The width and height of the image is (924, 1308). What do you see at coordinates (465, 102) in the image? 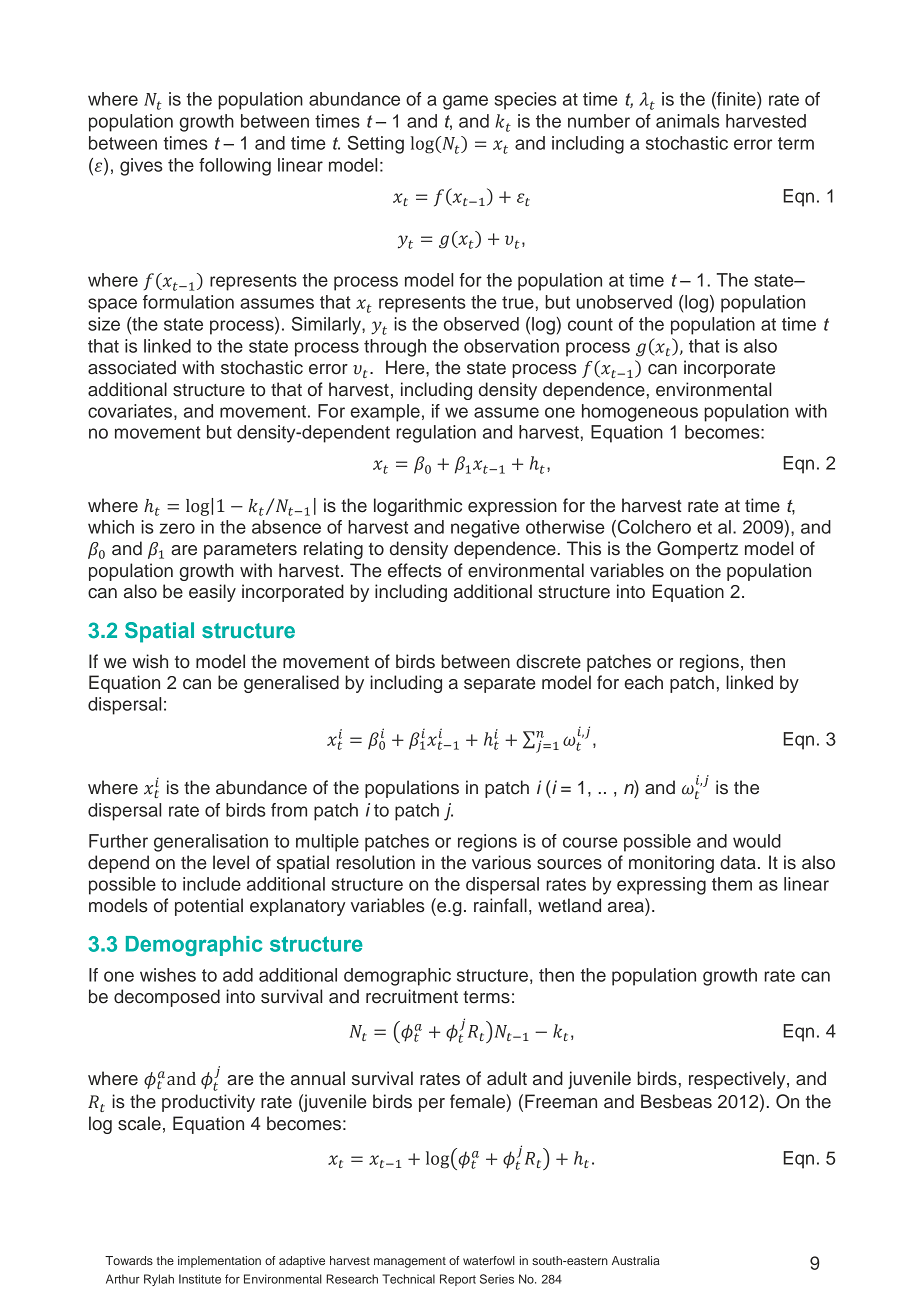
I see `game` at bounding box center [465, 102].
